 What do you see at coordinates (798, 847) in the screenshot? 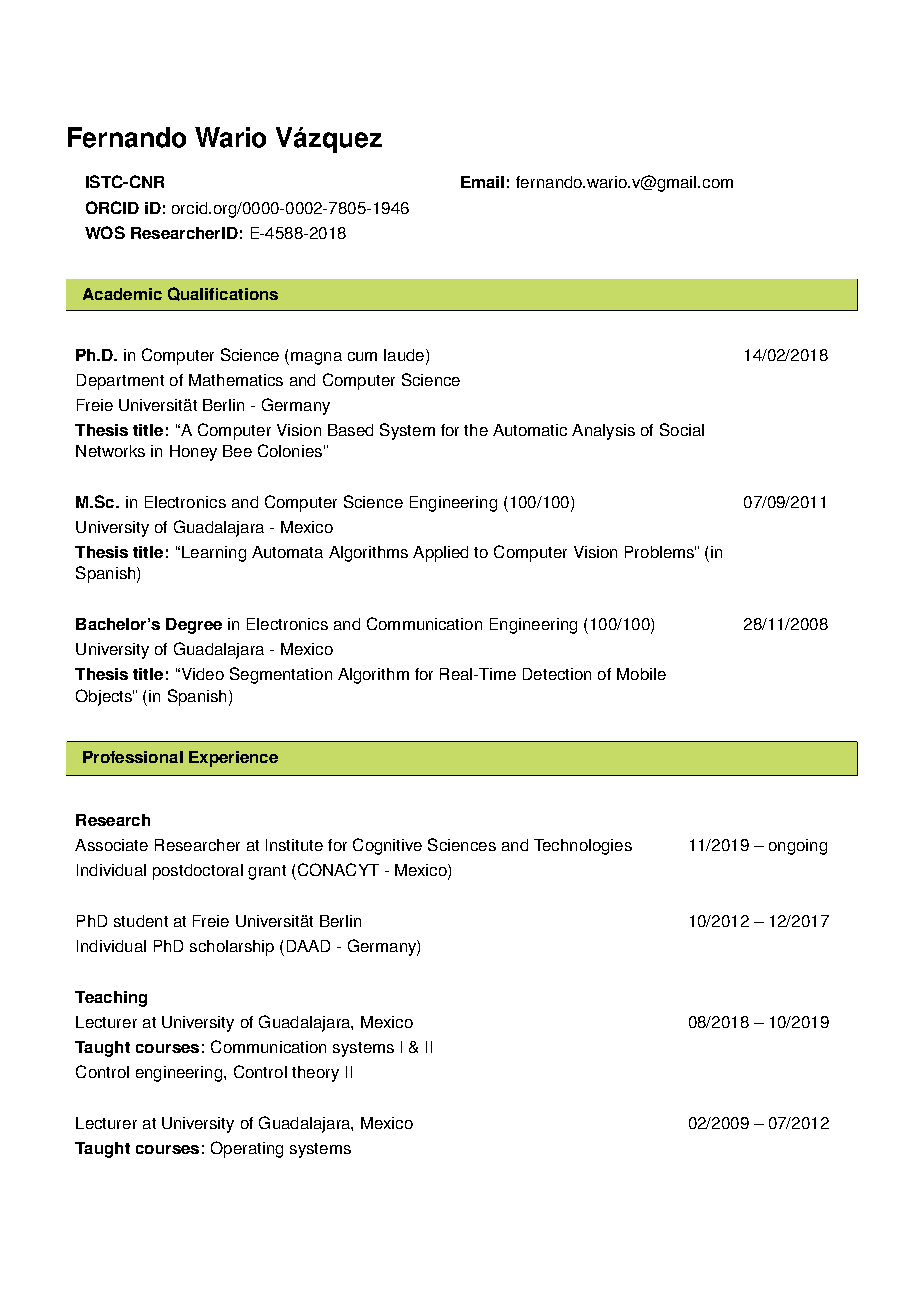
I see `ongoing` at bounding box center [798, 847].
